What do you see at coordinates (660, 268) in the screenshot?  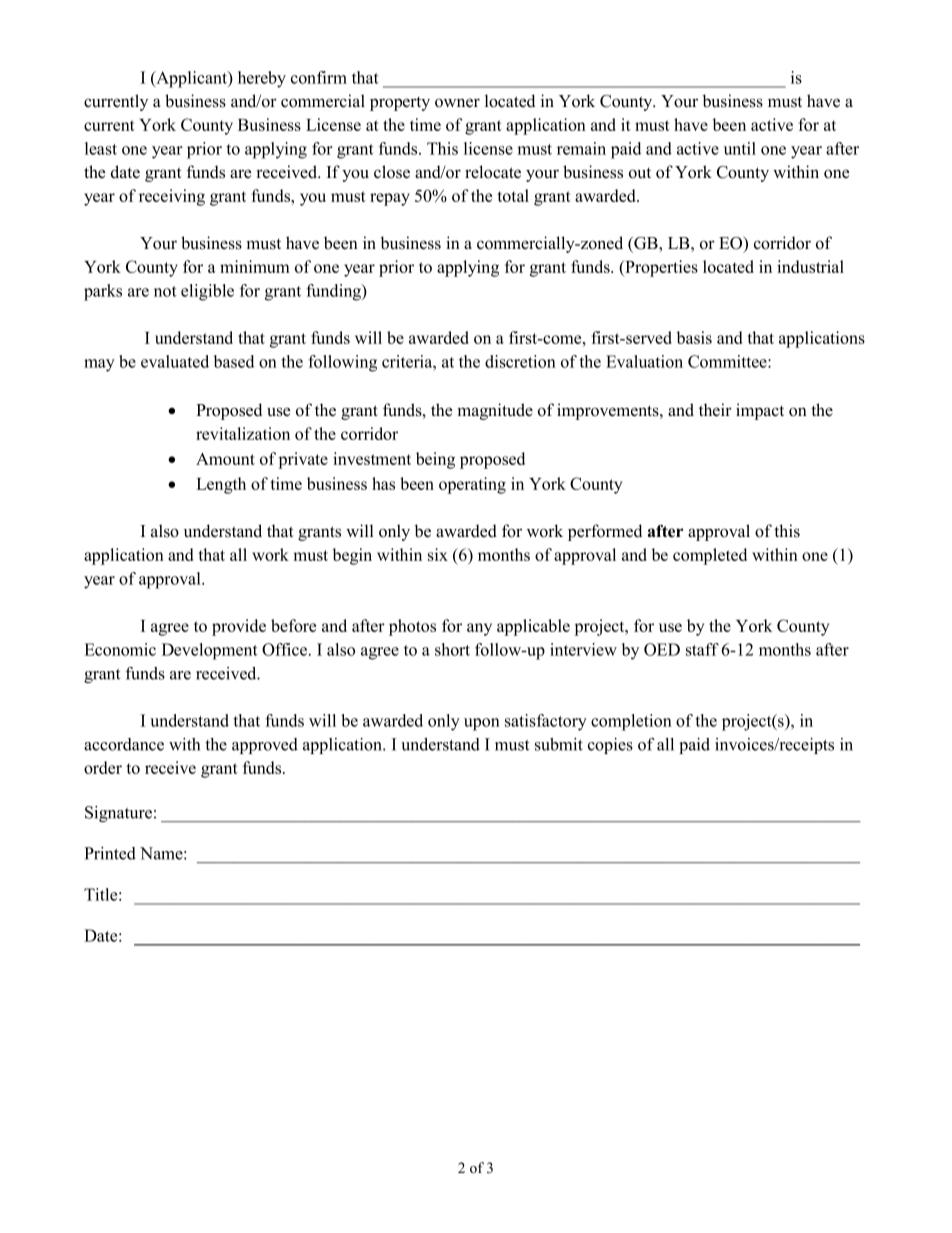 I see `Properties` at bounding box center [660, 268].
